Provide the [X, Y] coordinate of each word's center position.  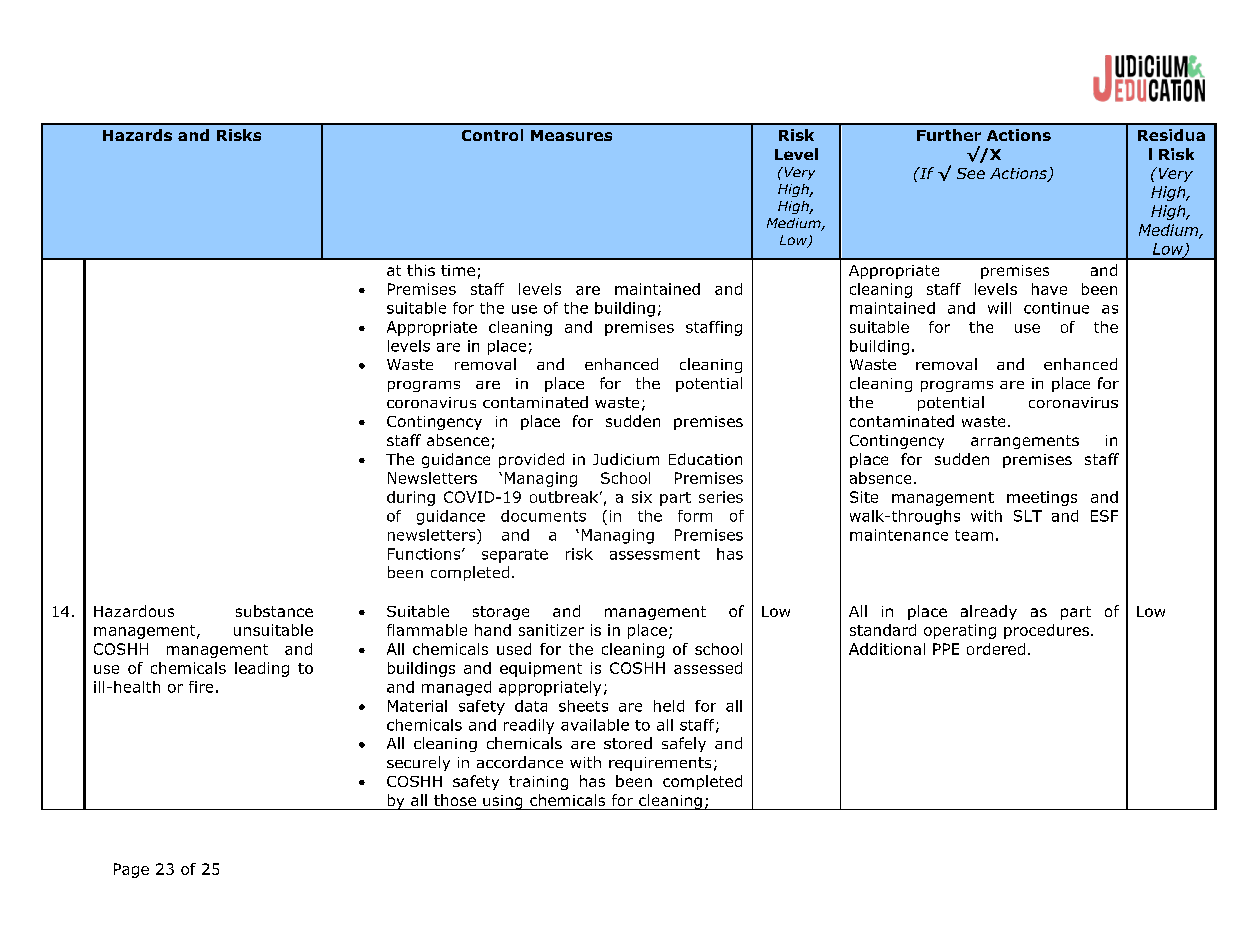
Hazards [137, 135]
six [642, 497]
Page [131, 870]
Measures [571, 135]
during [411, 498]
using [503, 802]
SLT [1028, 516]
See [971, 173]
